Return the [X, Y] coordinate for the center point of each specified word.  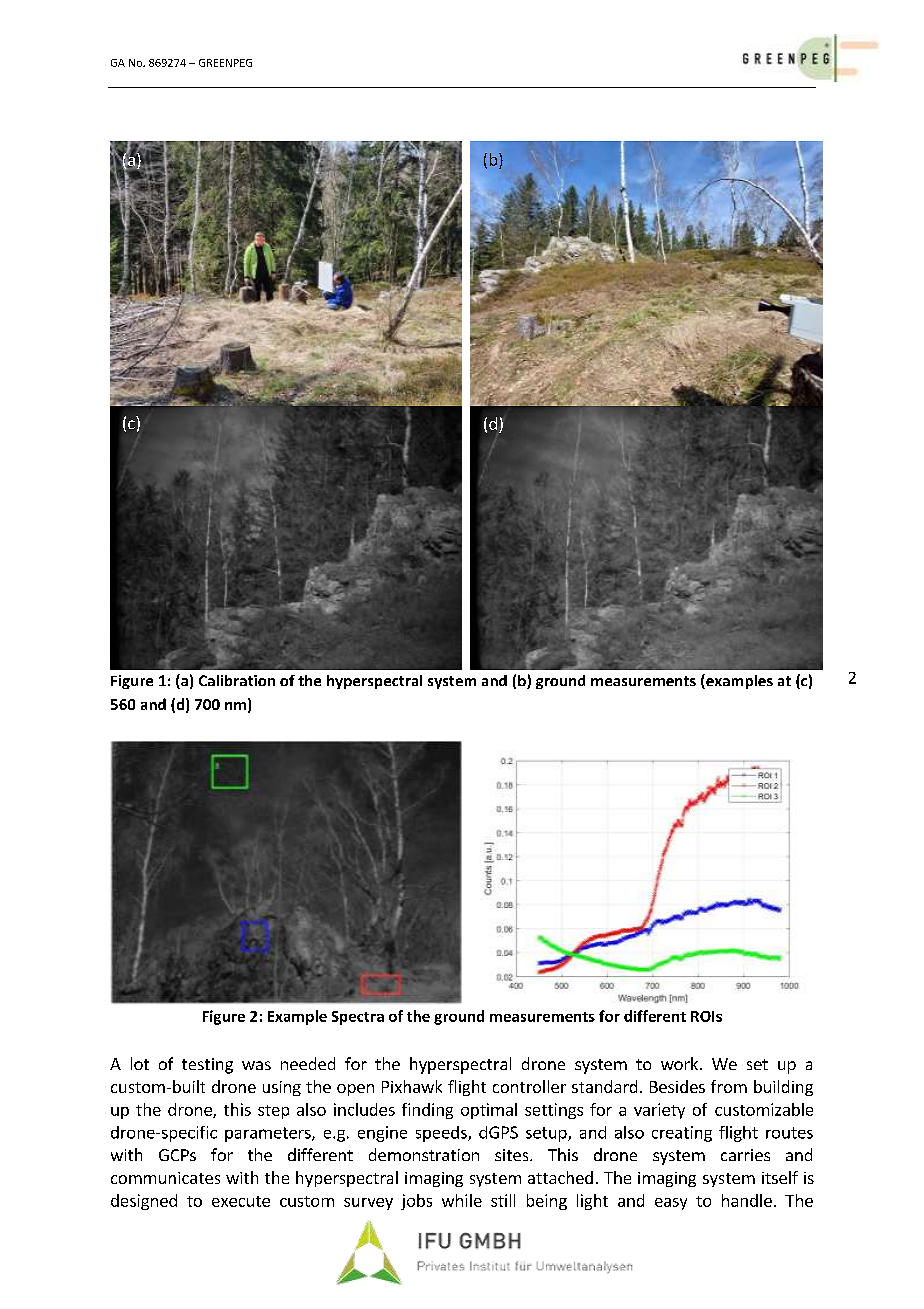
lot [140, 1063]
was [256, 1065]
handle [747, 1200]
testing [207, 1066]
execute [241, 1201]
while [462, 1200]
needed [308, 1063]
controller [529, 1086]
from [729, 1086]
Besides [677, 1086]
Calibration [237, 680]
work [681, 1063]
